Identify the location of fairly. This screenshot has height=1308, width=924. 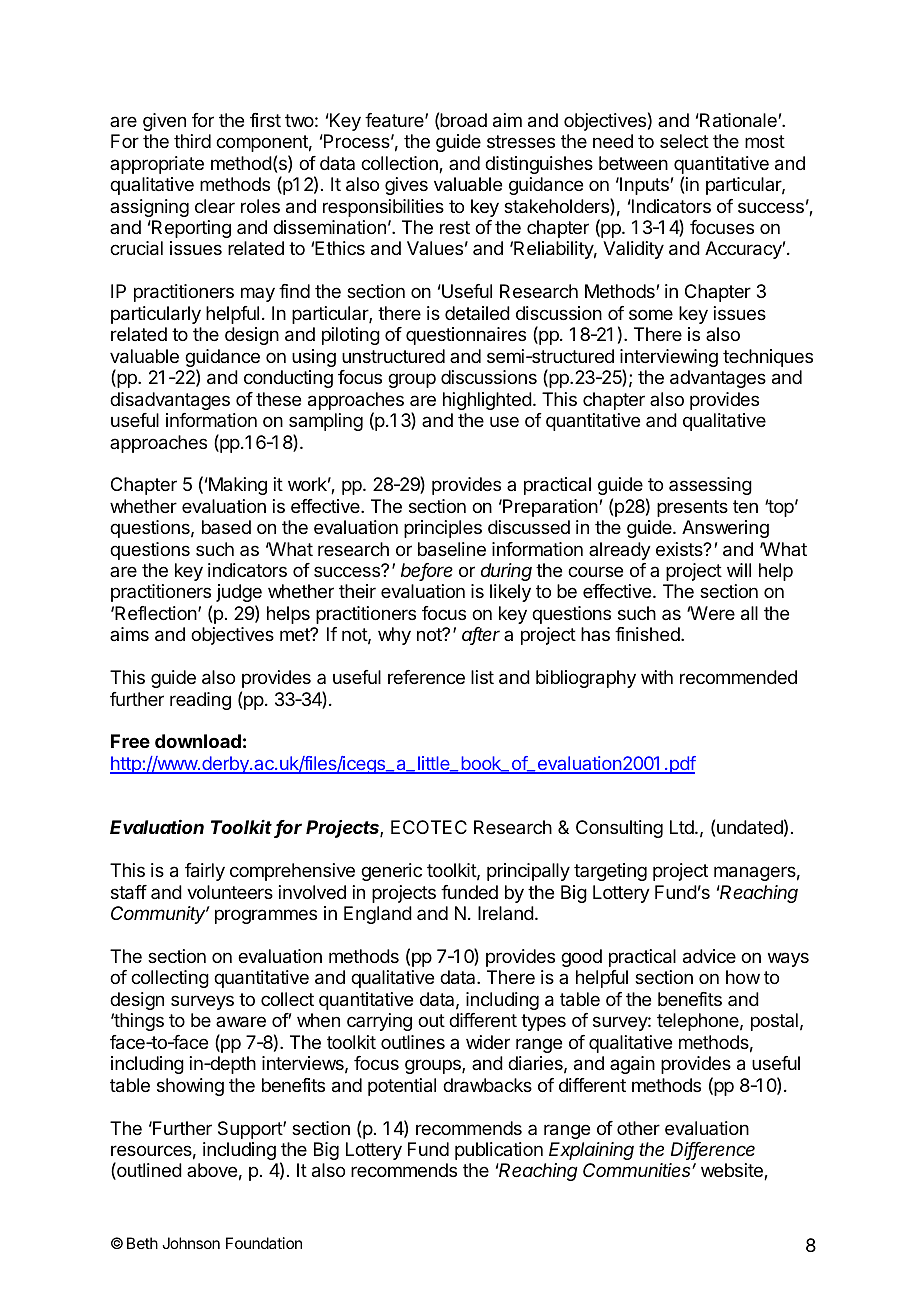
(205, 872).
